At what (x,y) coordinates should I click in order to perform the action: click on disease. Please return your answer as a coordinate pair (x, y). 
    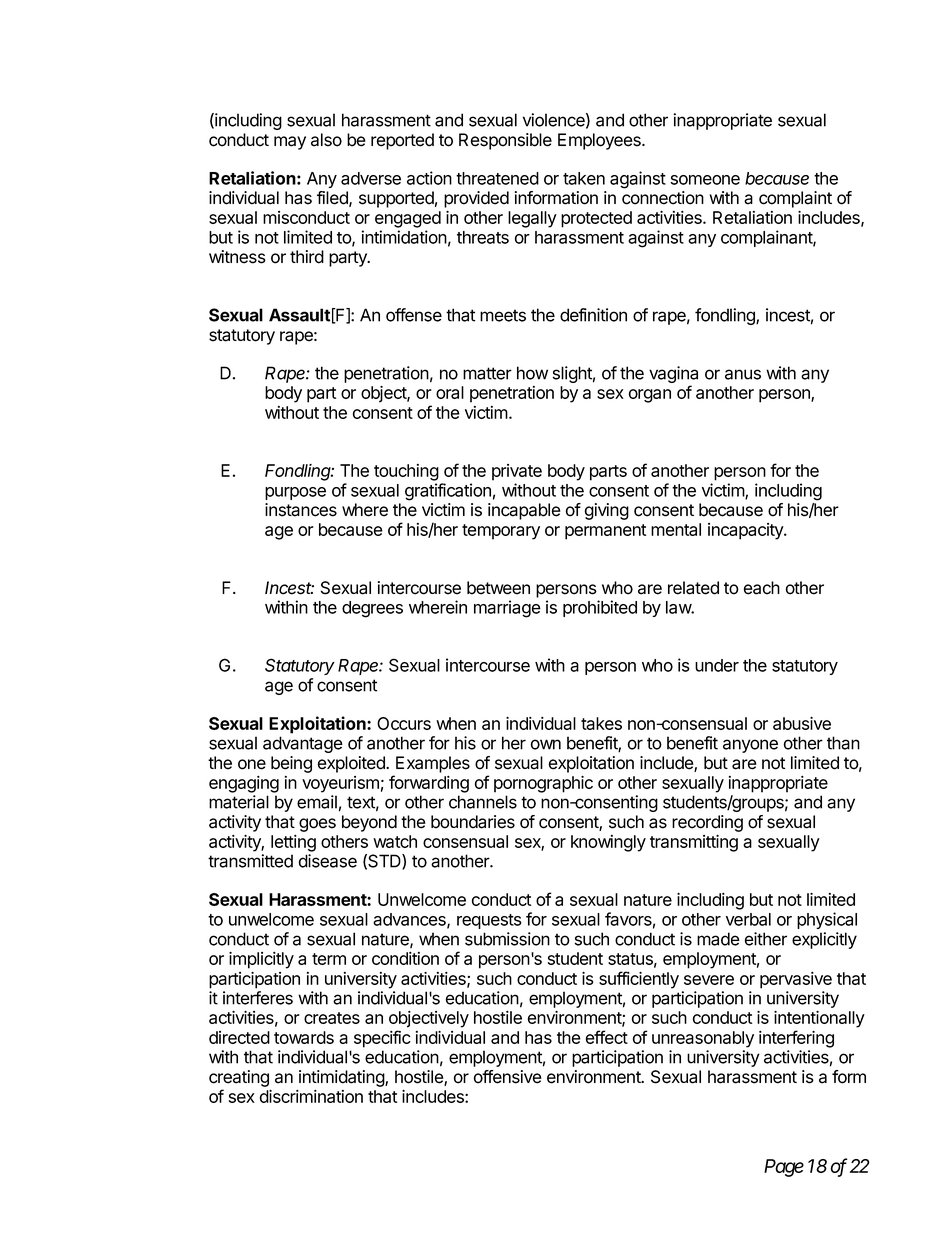
    Looking at the image, I should click on (327, 861).
